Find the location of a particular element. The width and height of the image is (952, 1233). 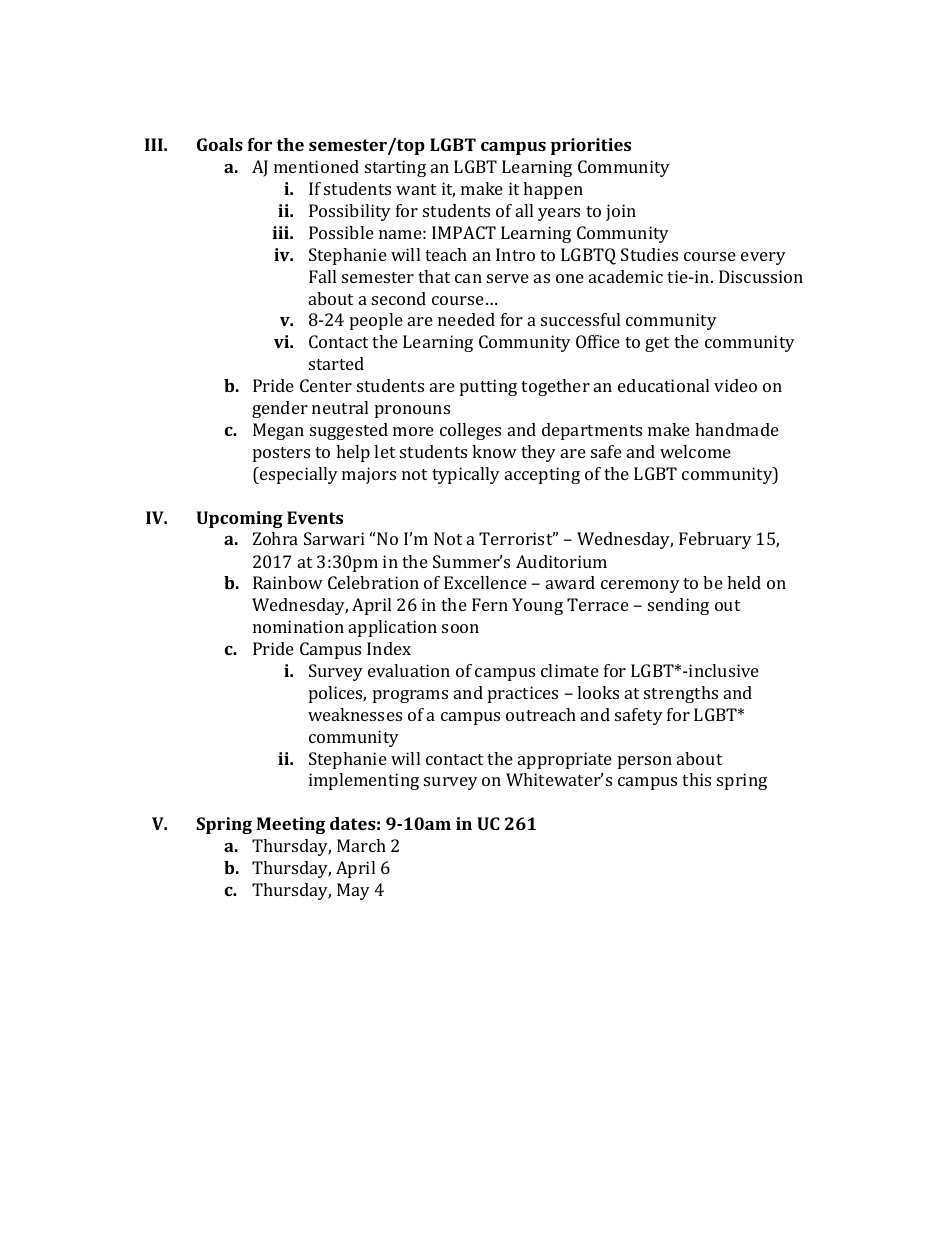

Events is located at coordinates (315, 517).
